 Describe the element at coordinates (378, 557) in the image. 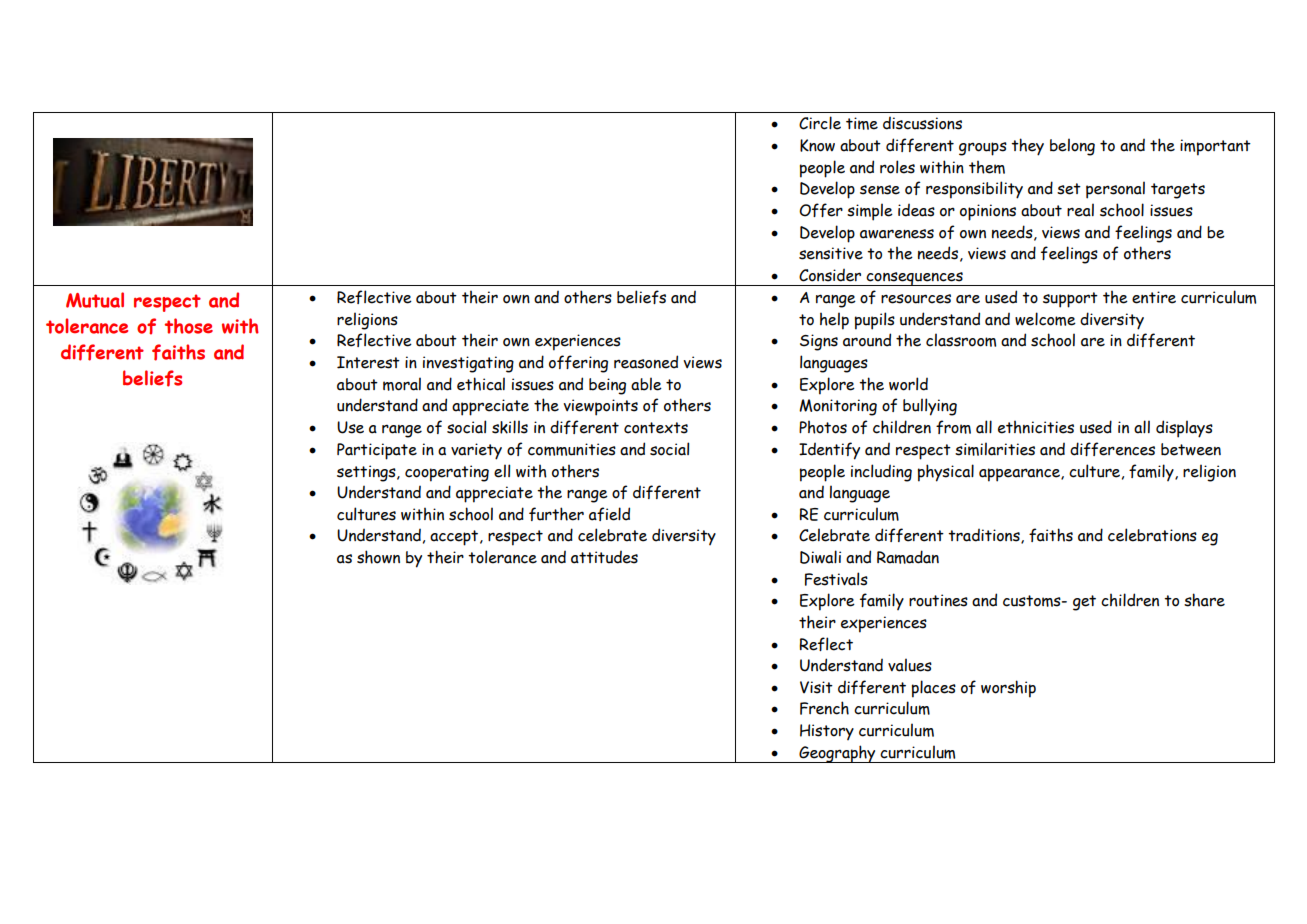

I see `shown` at that location.
